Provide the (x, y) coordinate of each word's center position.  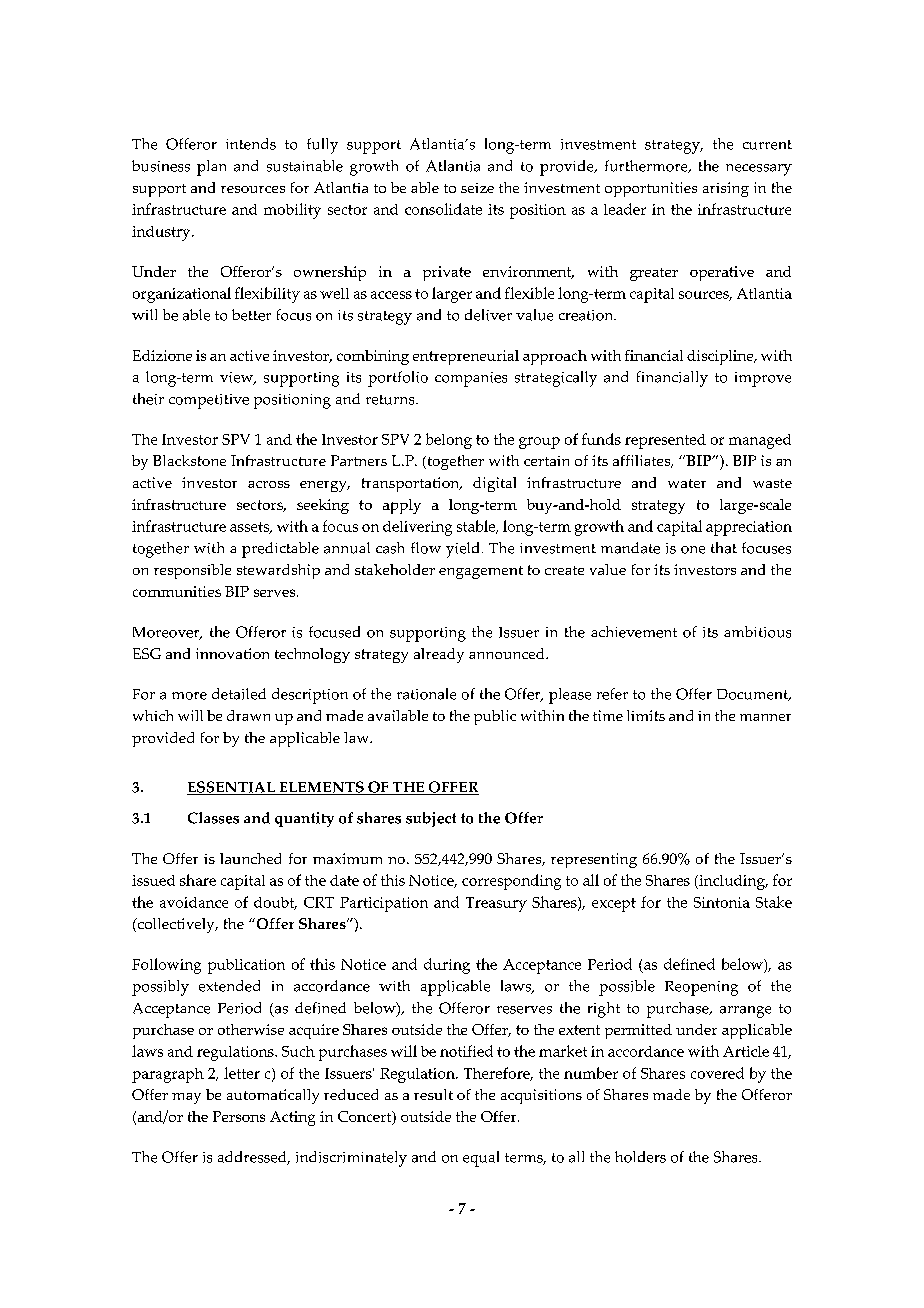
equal (481, 1159)
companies (471, 379)
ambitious (757, 632)
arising (726, 189)
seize (477, 188)
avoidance (194, 902)
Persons (239, 1116)
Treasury (496, 904)
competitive (209, 401)
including (732, 882)
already (439, 655)
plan (211, 168)
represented (665, 441)
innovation (232, 653)
